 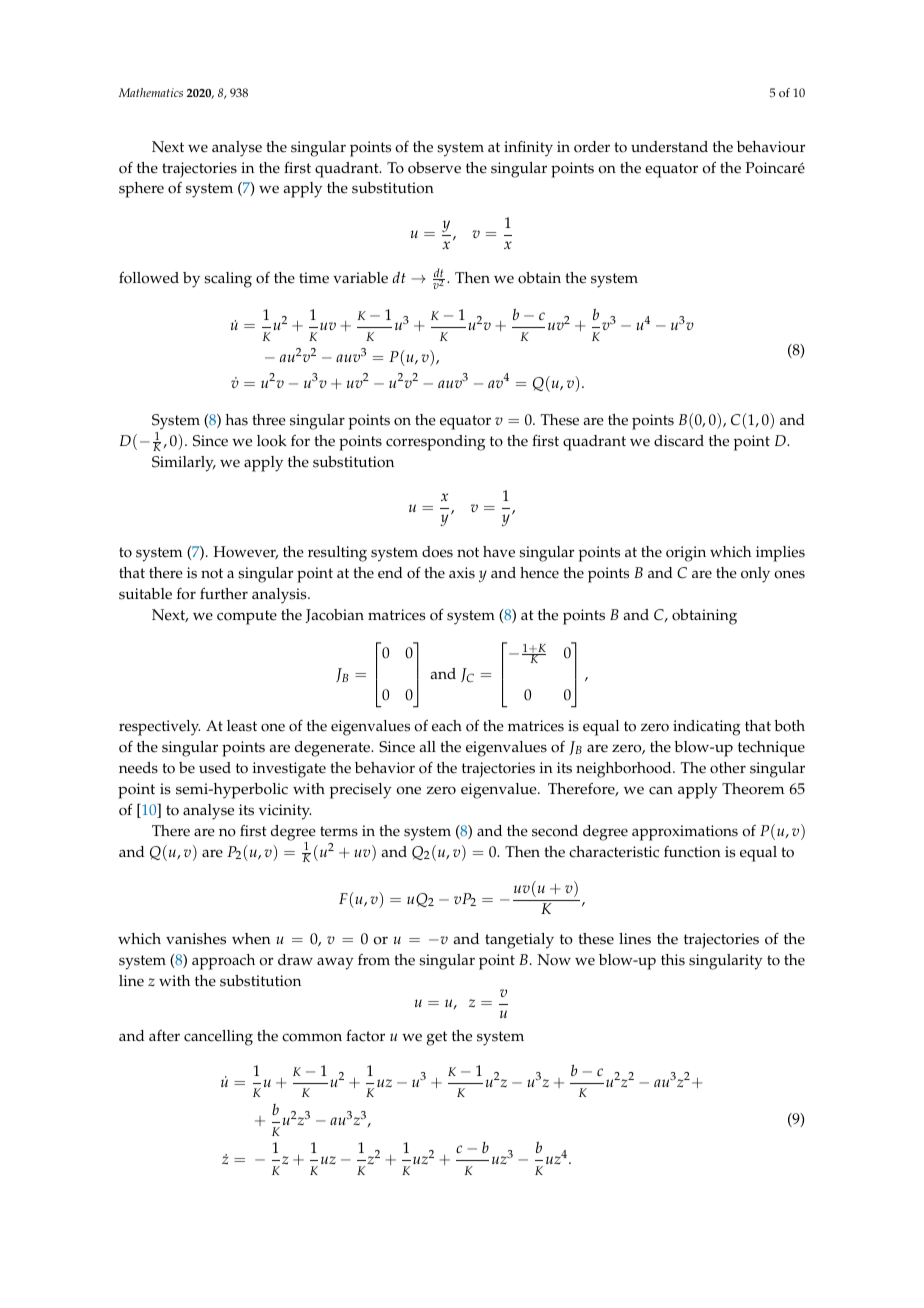 I want to click on axis, so click(x=462, y=573).
